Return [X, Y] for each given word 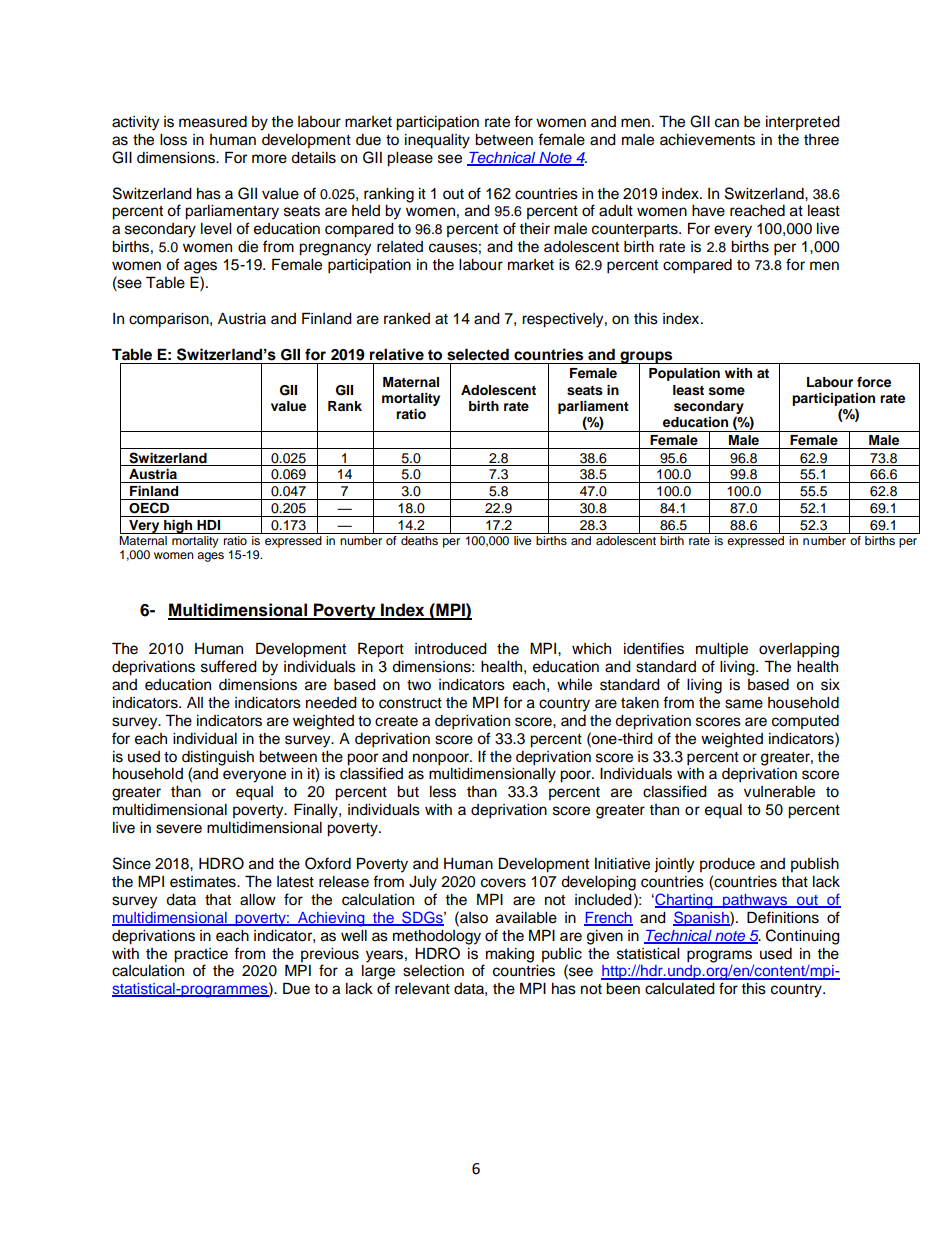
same [744, 704]
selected [478, 354]
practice [201, 955]
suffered [229, 666]
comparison [170, 320]
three [821, 140]
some [727, 391]
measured [213, 122]
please [410, 159]
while [574, 685]
